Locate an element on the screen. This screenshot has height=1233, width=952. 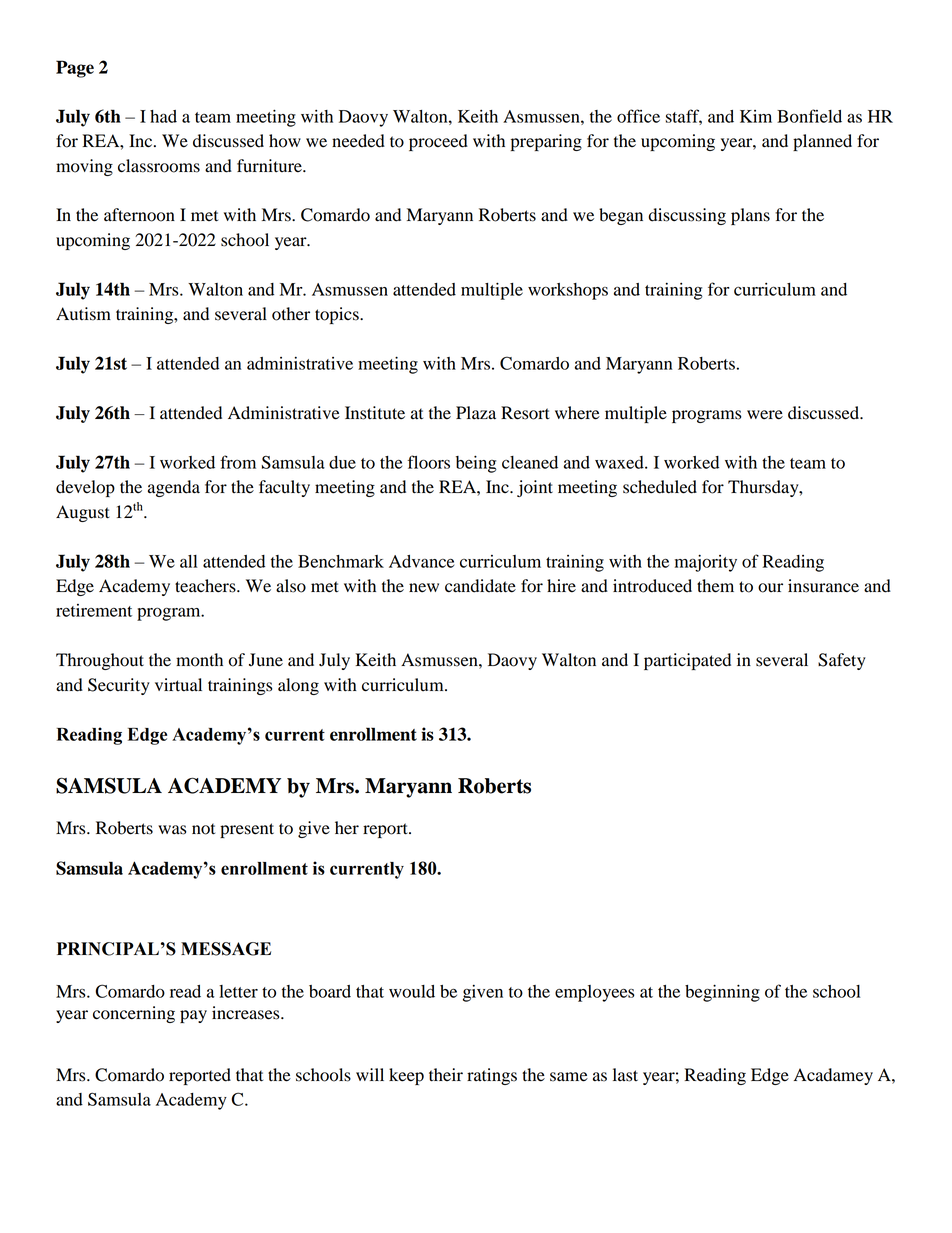
their is located at coordinates (446, 1075).
